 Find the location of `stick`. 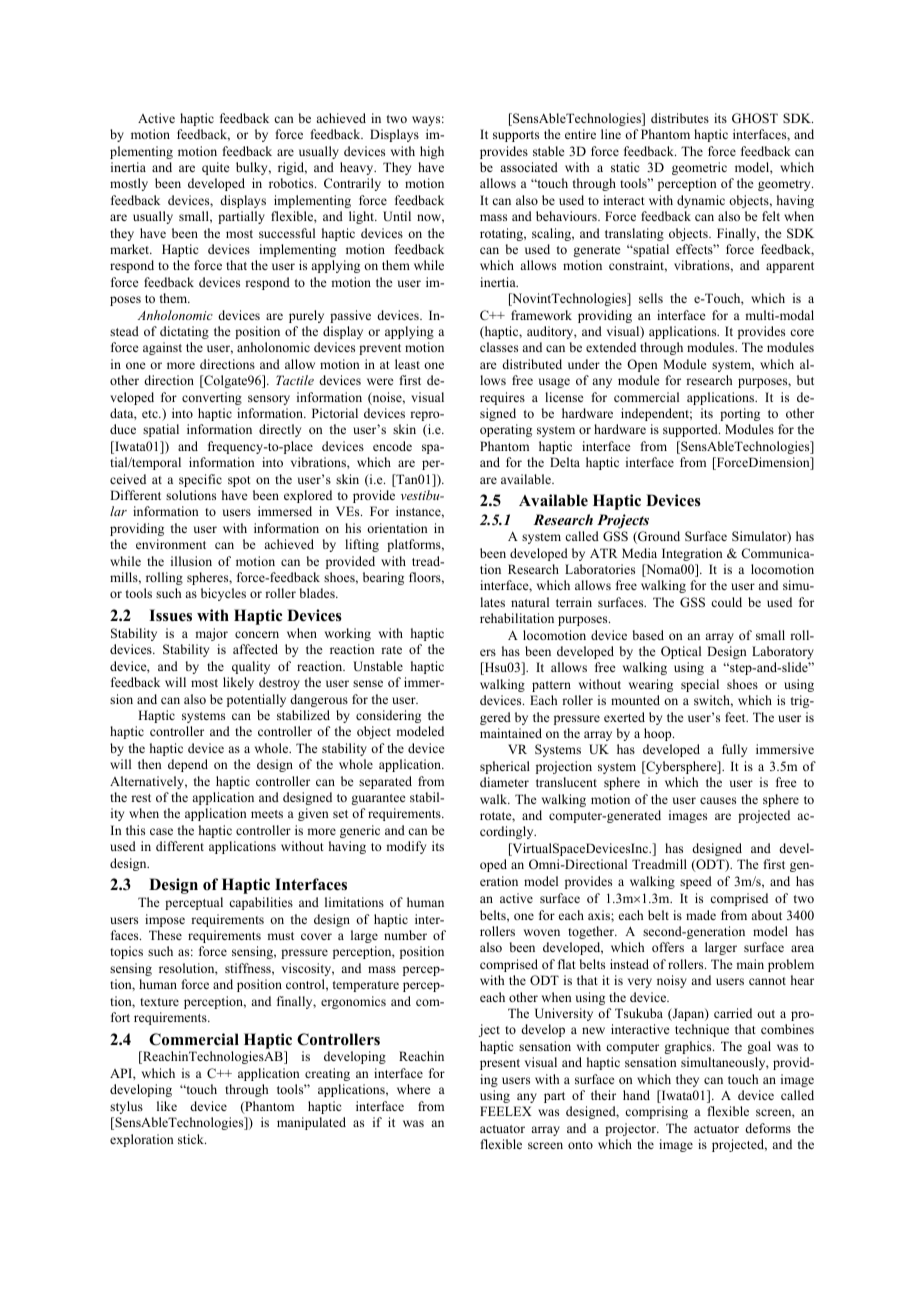

stick is located at coordinates (192, 1139).
